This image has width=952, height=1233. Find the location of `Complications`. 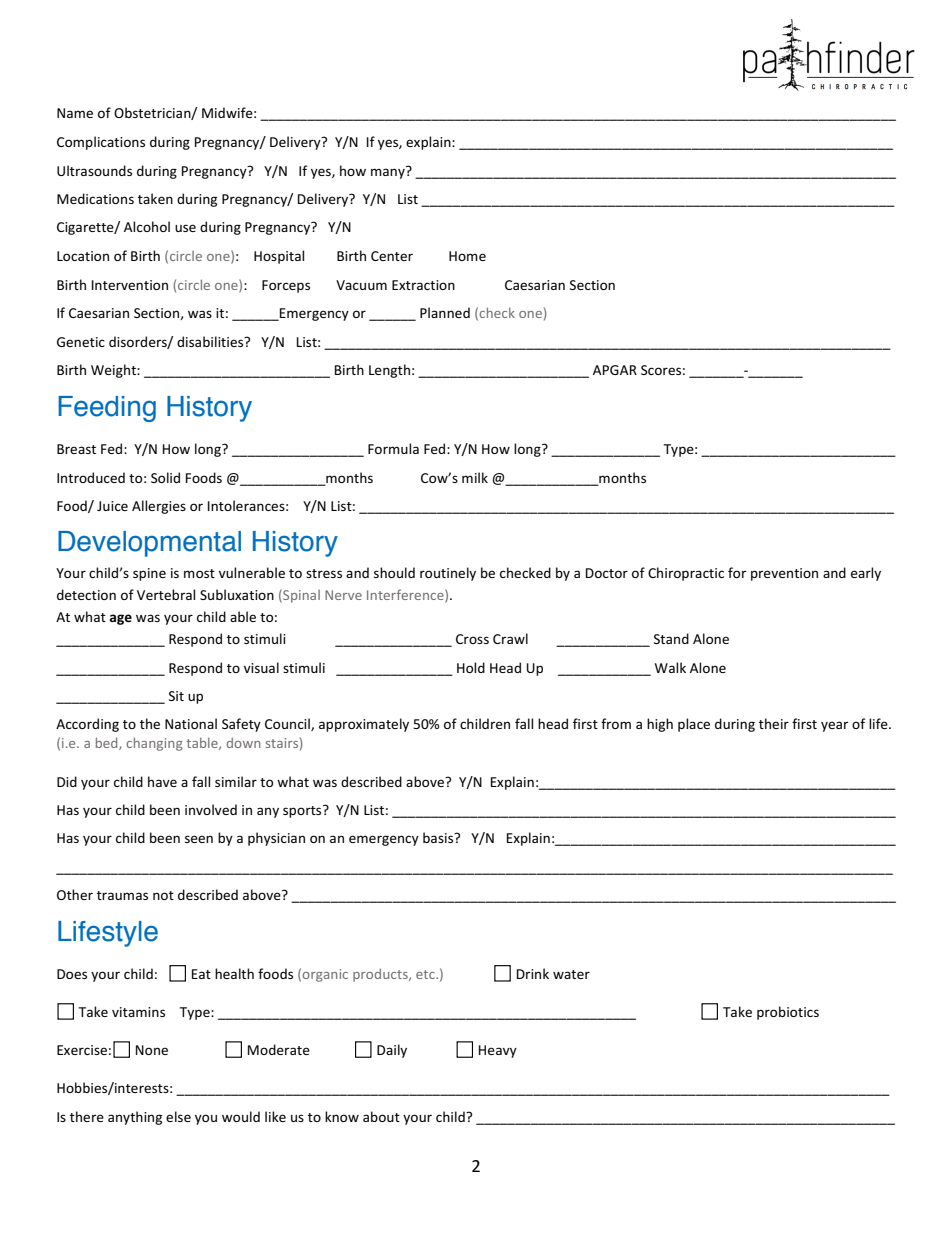

Complications is located at coordinates (101, 143).
